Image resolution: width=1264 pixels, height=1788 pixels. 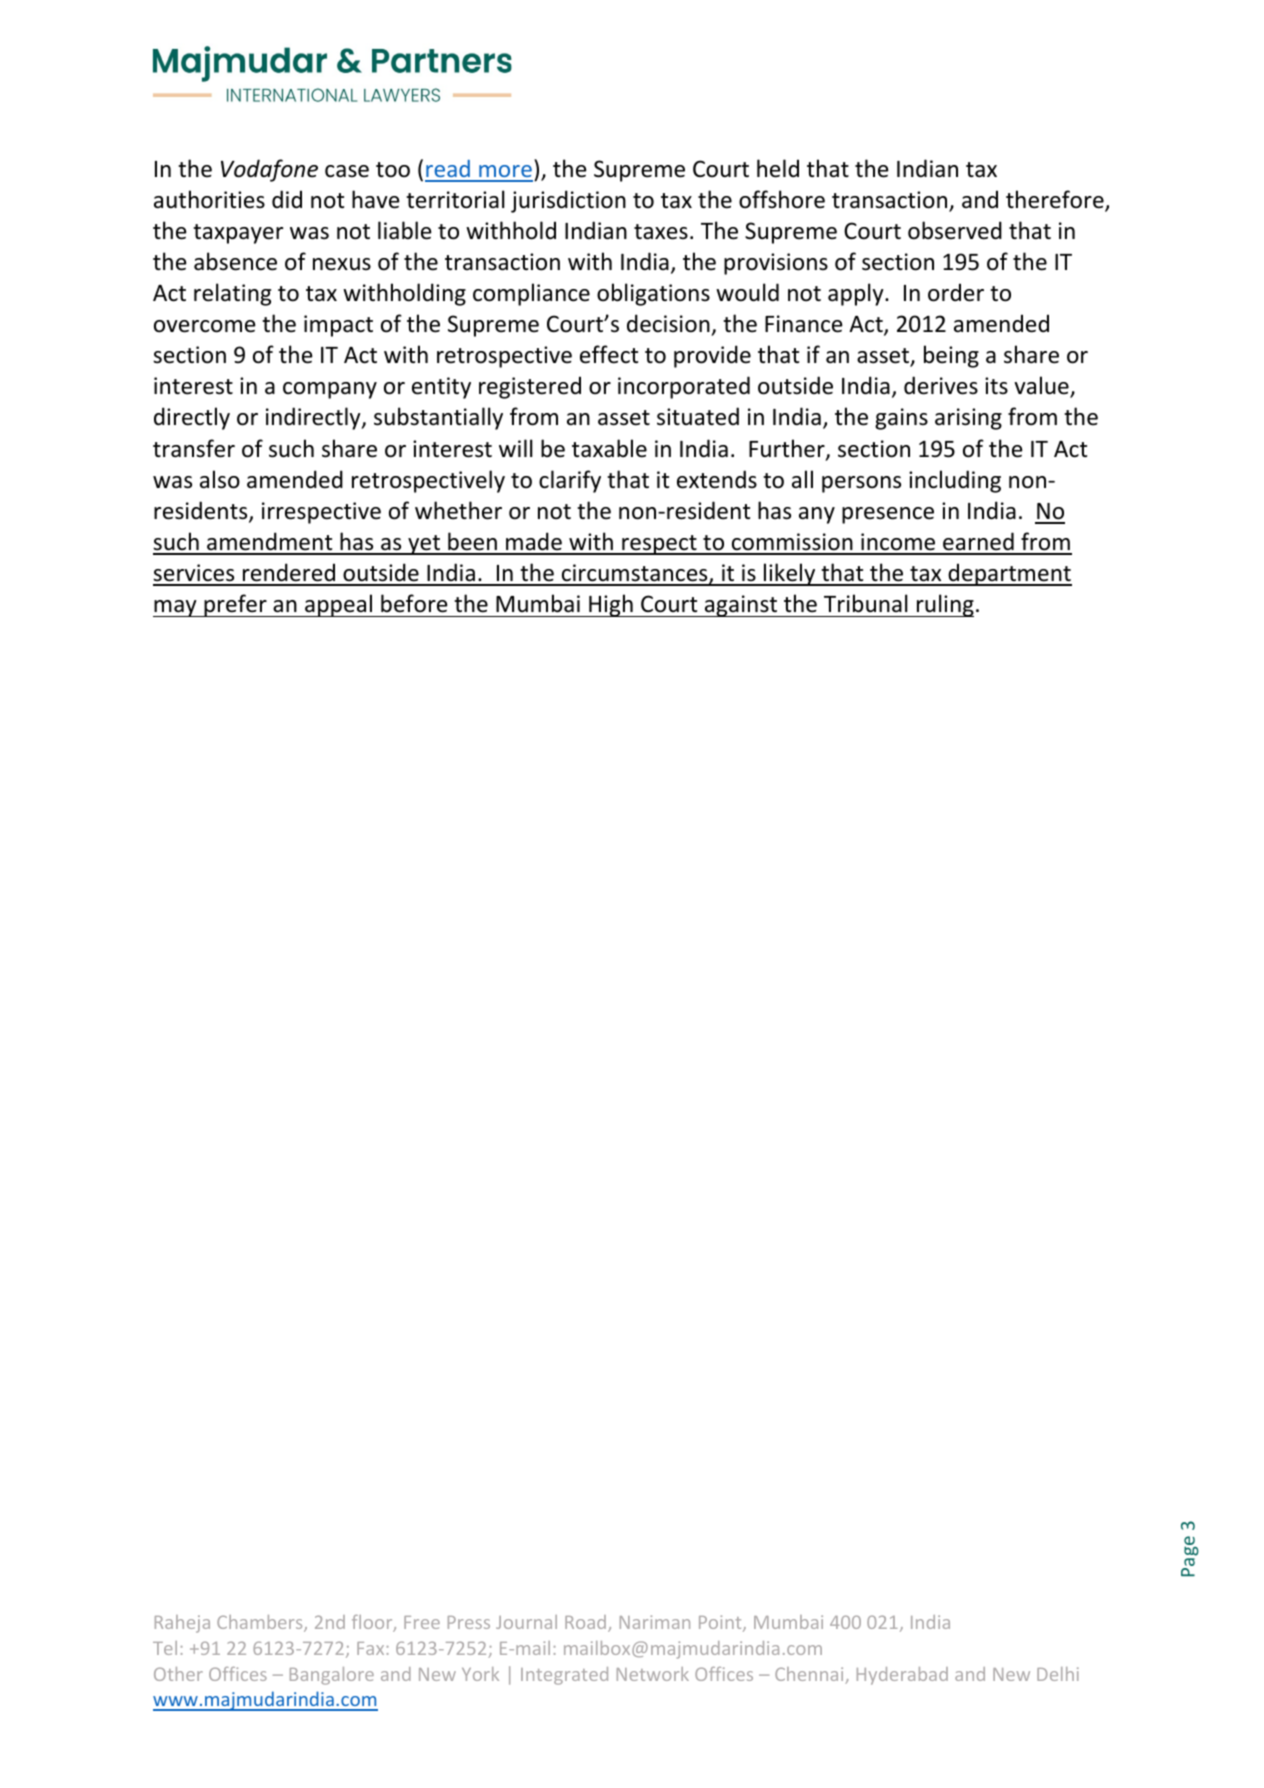 What do you see at coordinates (261, 1623) in the image?
I see `Chambers` at bounding box center [261, 1623].
